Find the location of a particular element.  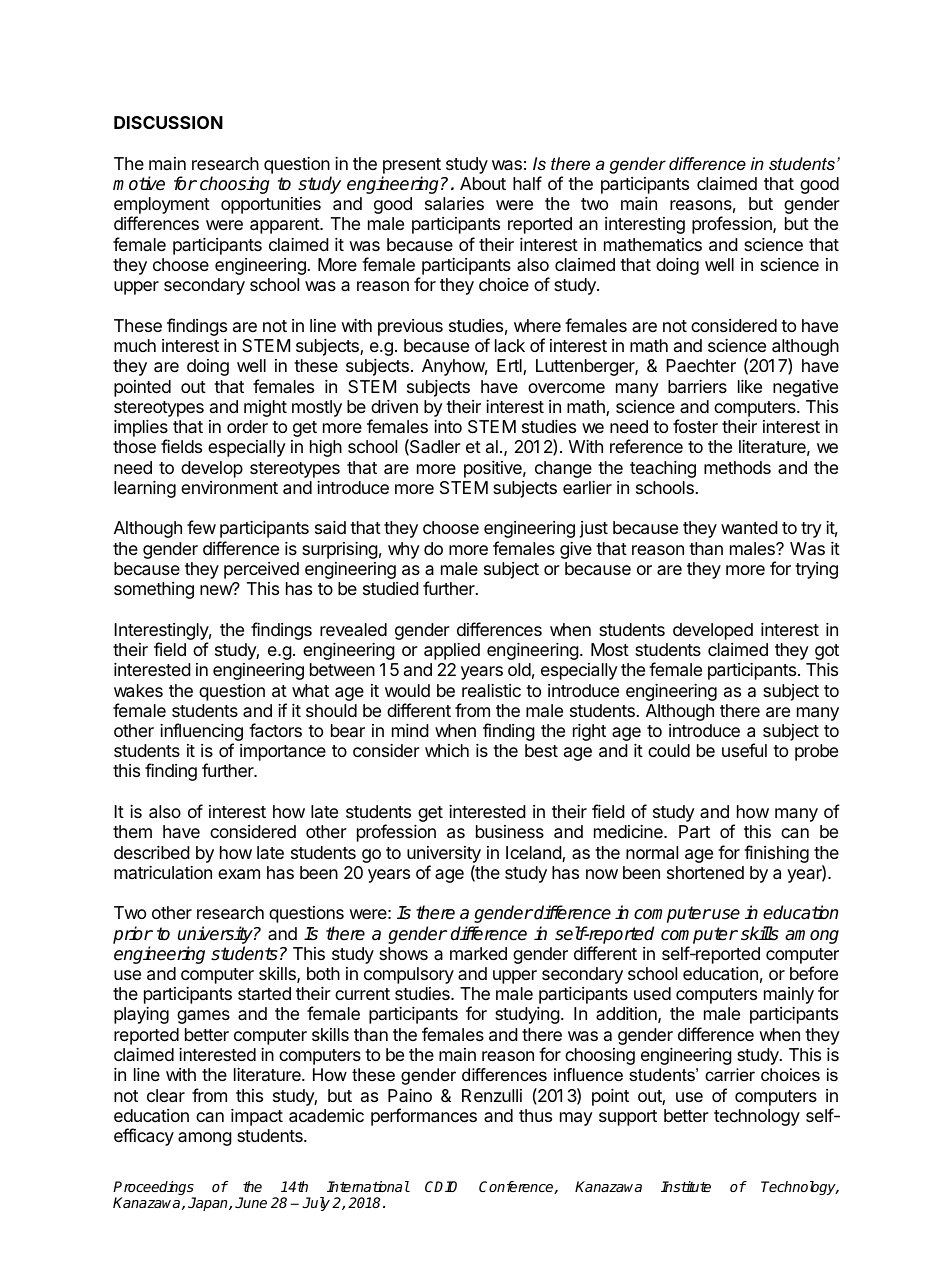

DISCUSSION is located at coordinates (168, 122).
